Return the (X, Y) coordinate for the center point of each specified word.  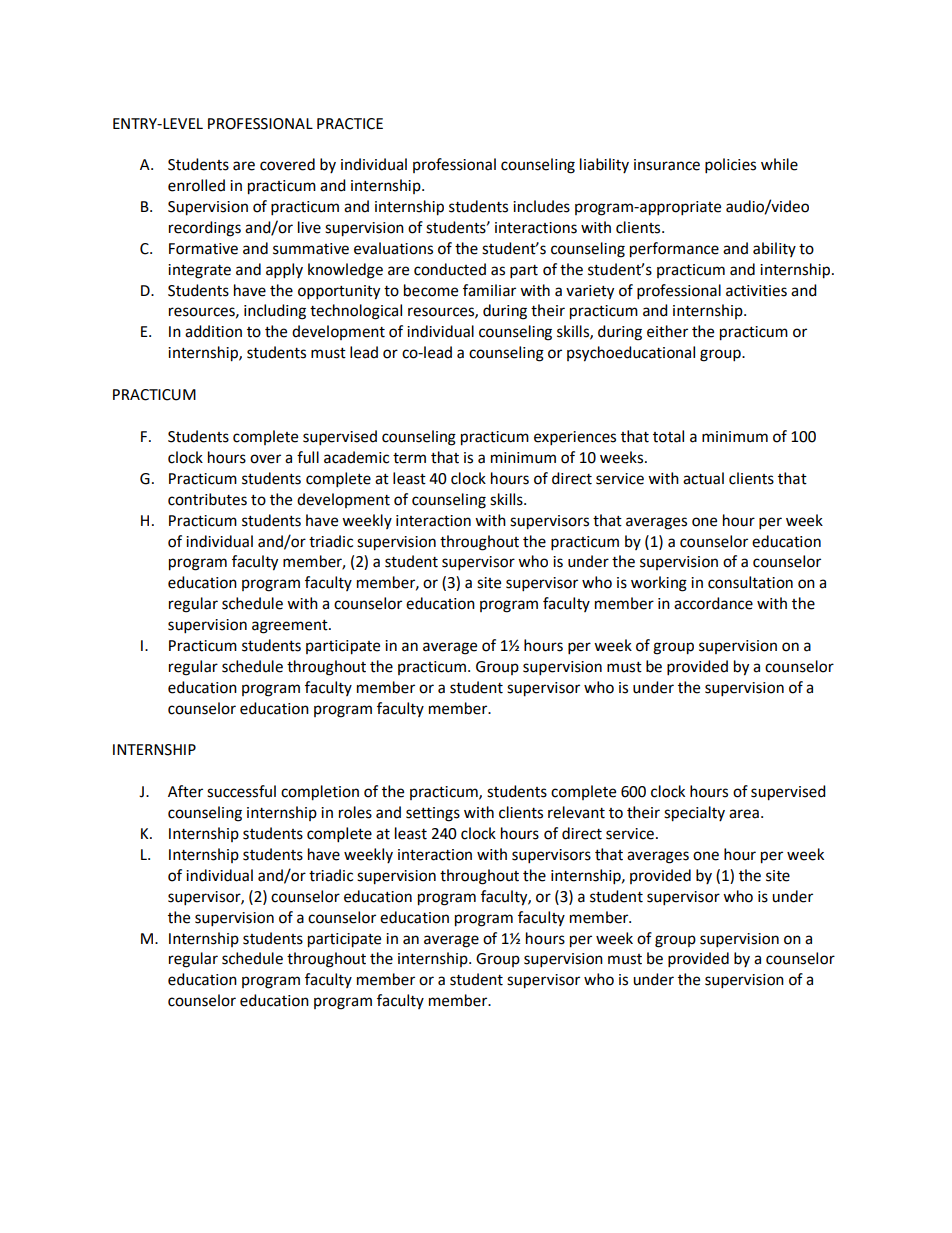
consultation (750, 582)
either (667, 331)
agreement (291, 627)
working (659, 584)
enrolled (196, 185)
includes (541, 206)
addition (213, 331)
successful (241, 791)
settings (433, 814)
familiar (489, 290)
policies (730, 166)
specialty (694, 814)
